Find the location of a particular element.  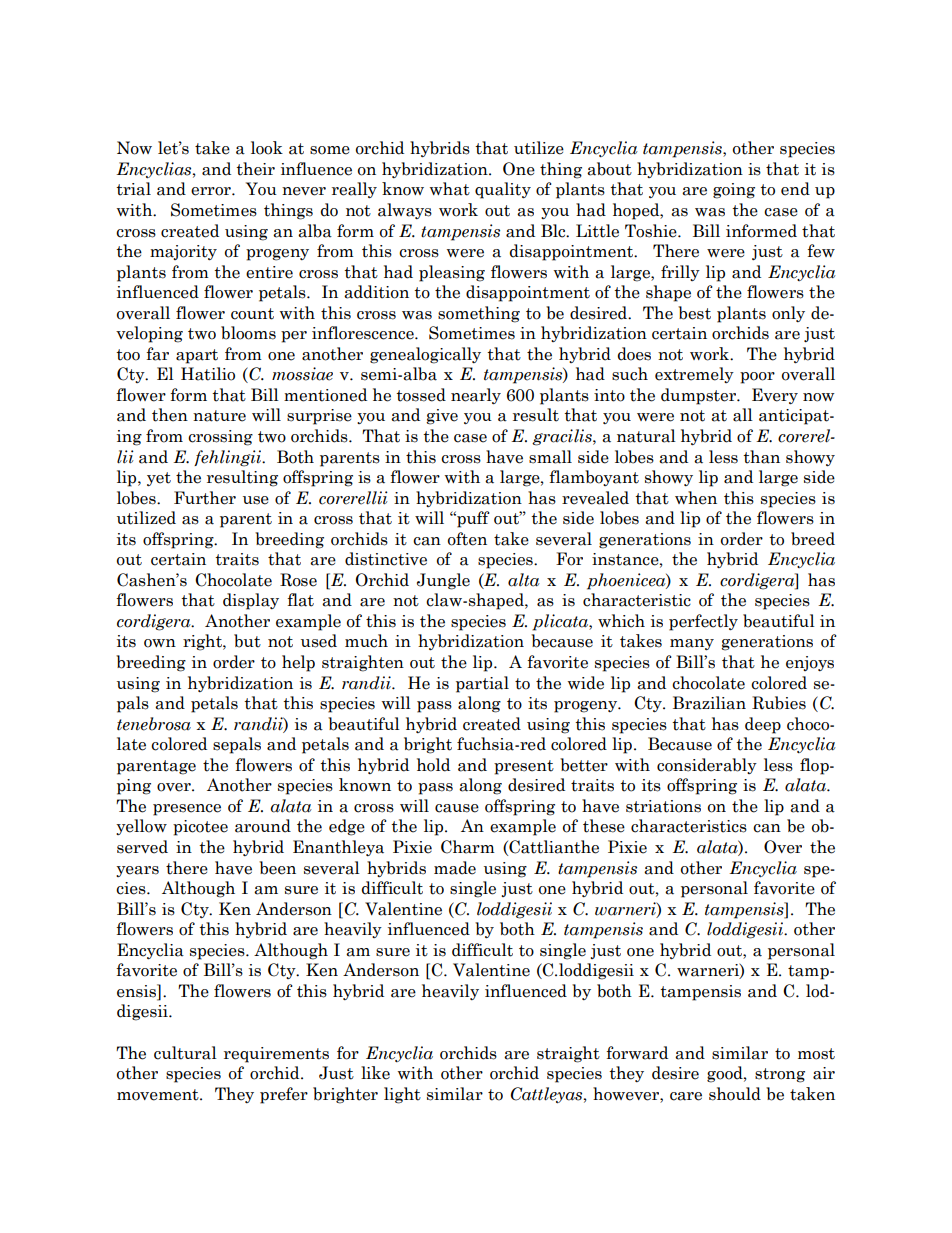

going is located at coordinates (734, 191).
